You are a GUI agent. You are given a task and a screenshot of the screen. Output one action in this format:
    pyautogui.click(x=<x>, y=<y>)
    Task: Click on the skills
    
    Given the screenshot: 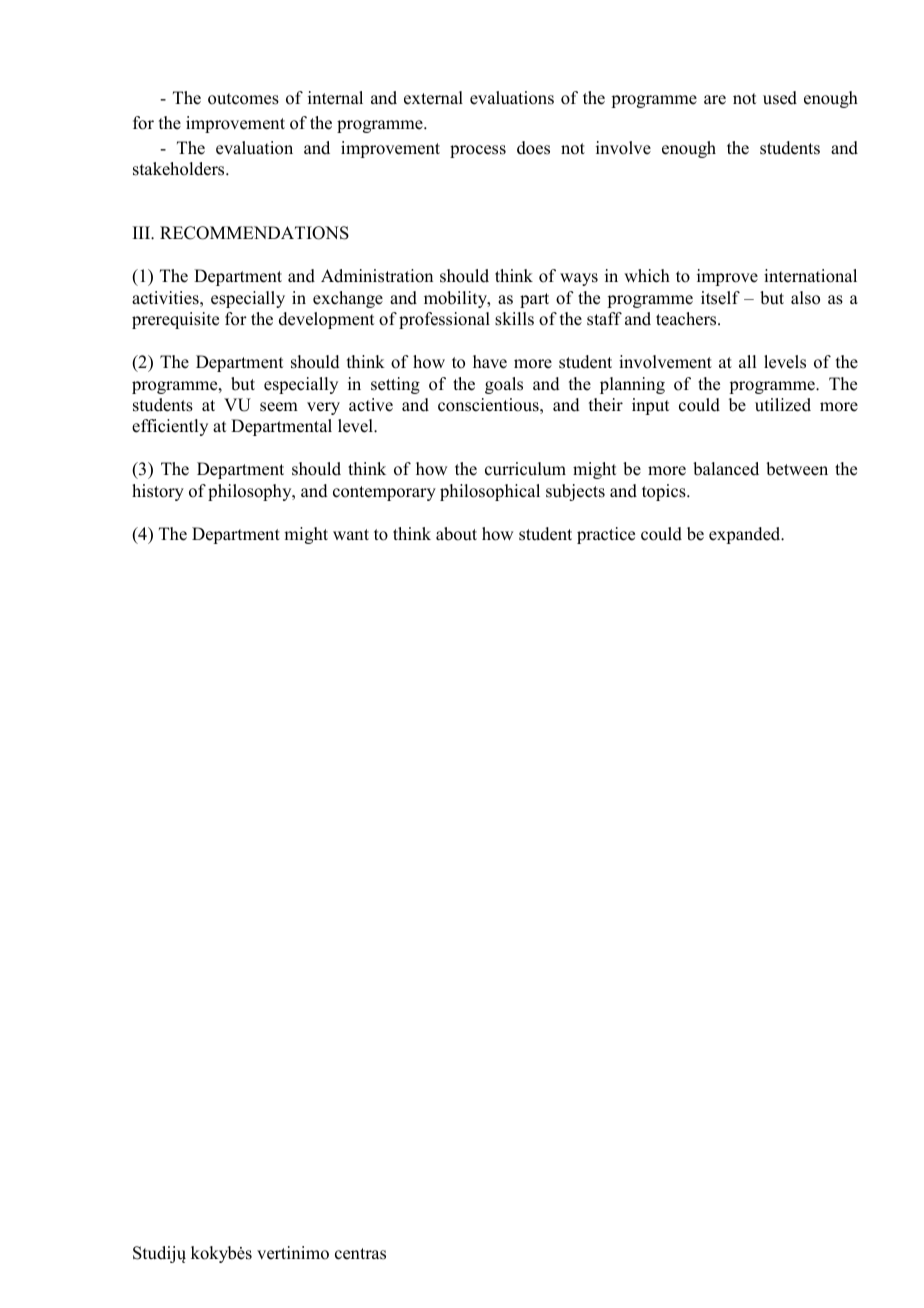 What is the action you would take?
    pyautogui.click(x=514, y=319)
